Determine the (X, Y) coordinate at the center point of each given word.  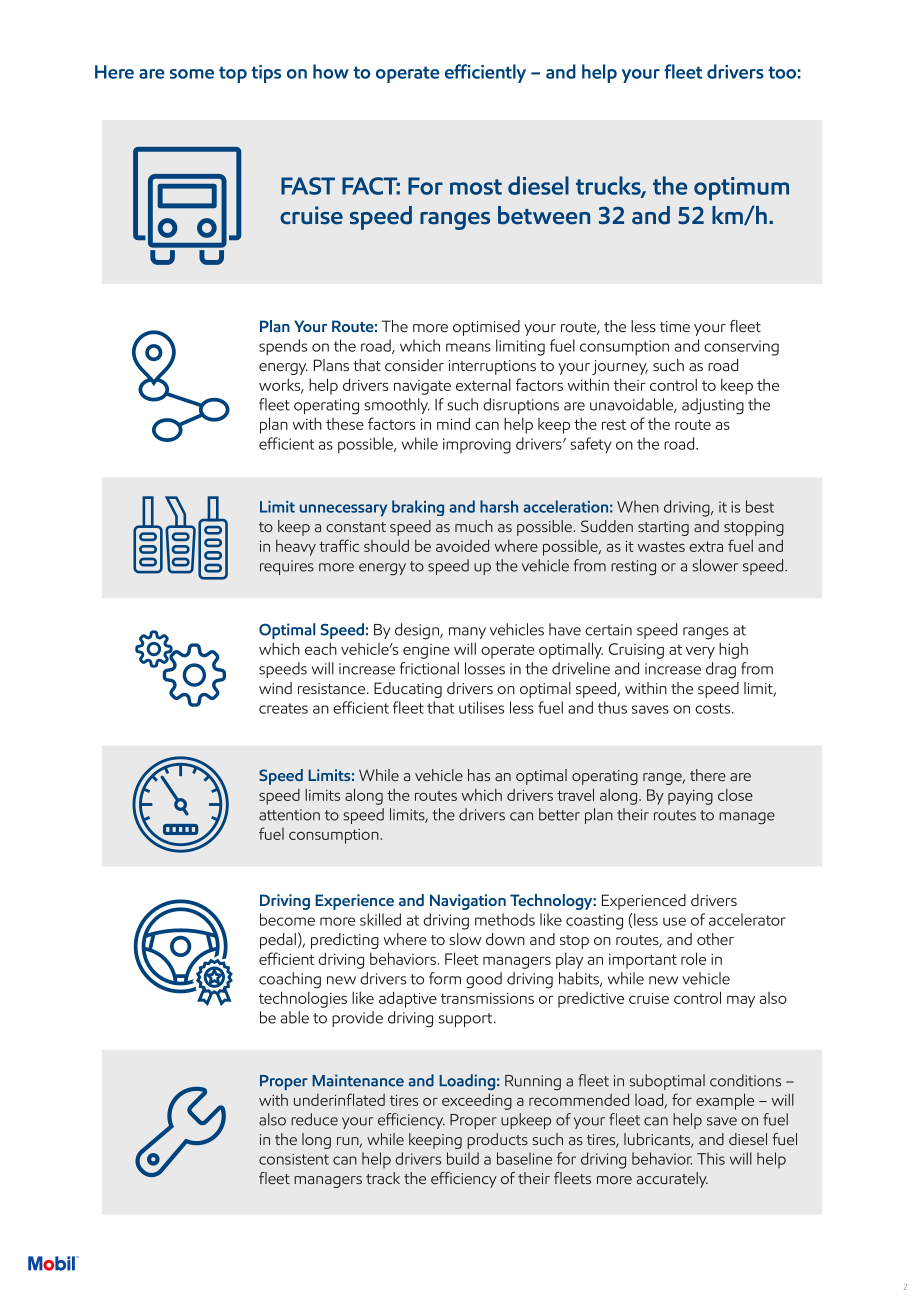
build (463, 1158)
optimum (741, 188)
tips (266, 74)
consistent (294, 1159)
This (711, 1158)
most (476, 187)
